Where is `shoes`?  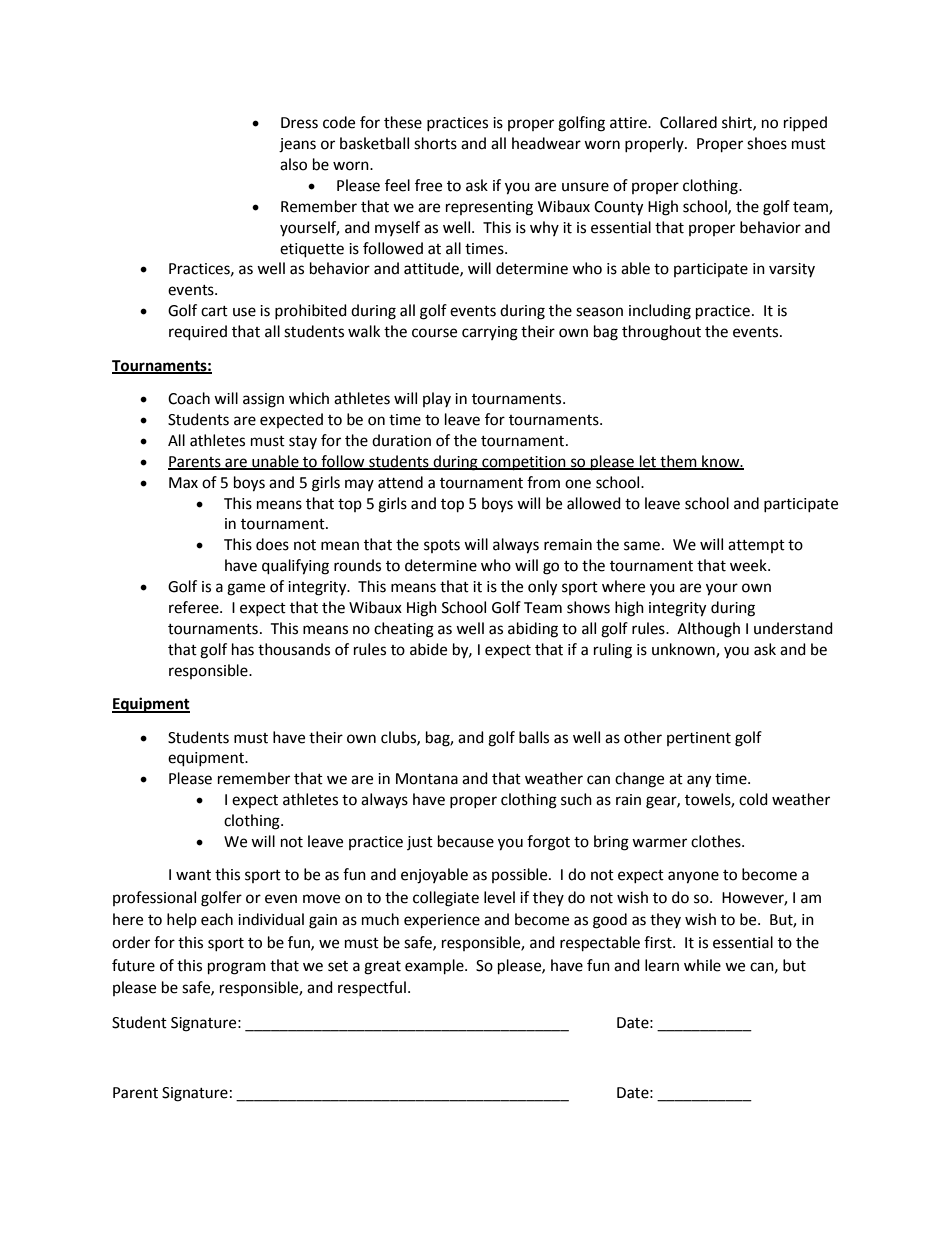 shoes is located at coordinates (767, 143).
